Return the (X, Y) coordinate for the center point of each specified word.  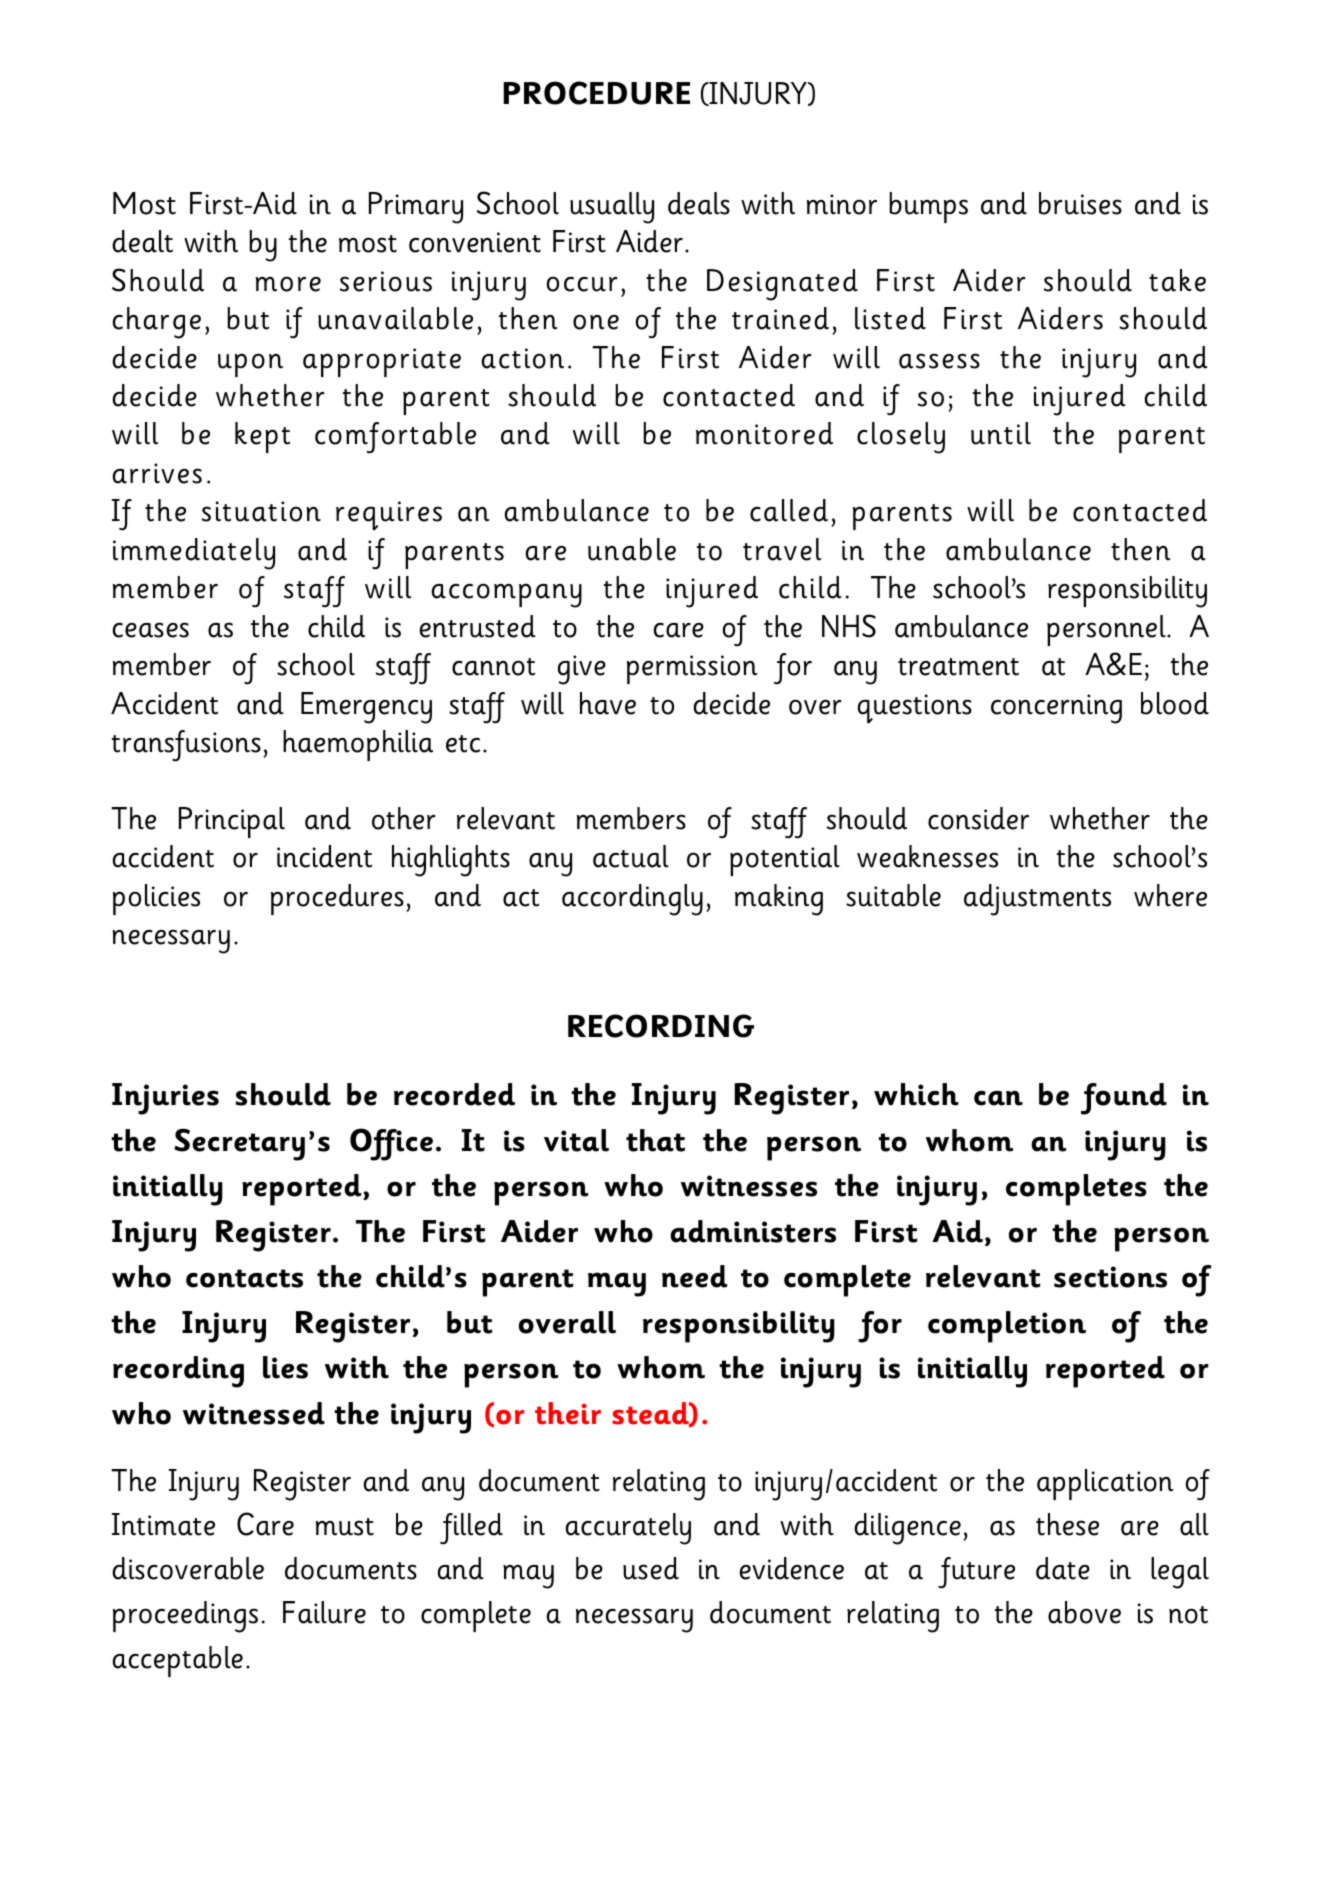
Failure (324, 1612)
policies (156, 899)
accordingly (632, 900)
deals (699, 203)
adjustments (1037, 900)
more (288, 284)
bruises (1080, 203)
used (651, 1568)
